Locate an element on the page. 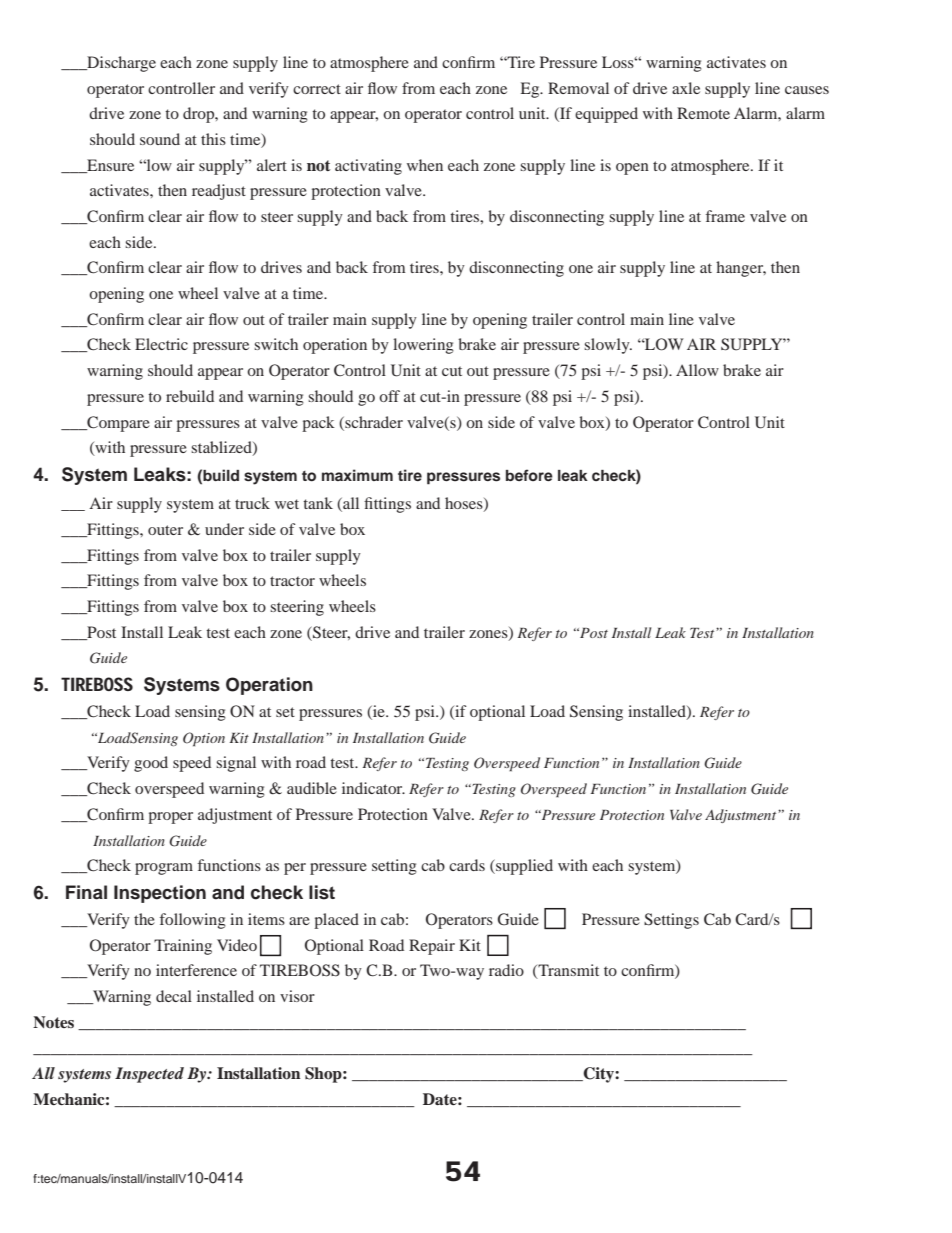 Image resolution: width=952 pixels, height=1233 pixels. supplied is located at coordinates (523, 867).
